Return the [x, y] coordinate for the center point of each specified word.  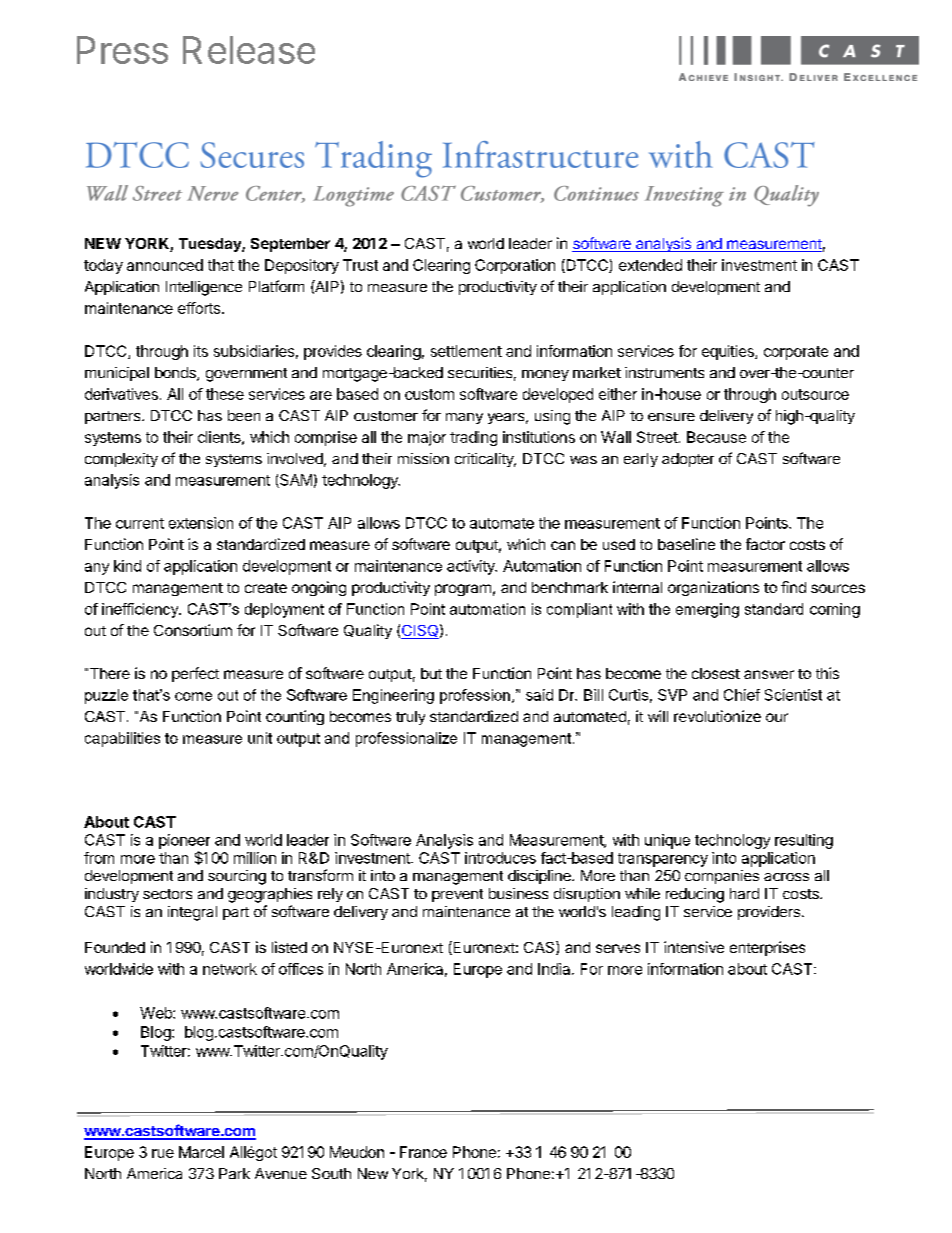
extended [650, 265]
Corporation [515, 266]
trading [473, 438]
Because [716, 437]
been [244, 415]
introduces [500, 858]
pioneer [184, 841]
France [423, 1152]
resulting [804, 841]
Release [249, 50]
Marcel [201, 1152]
